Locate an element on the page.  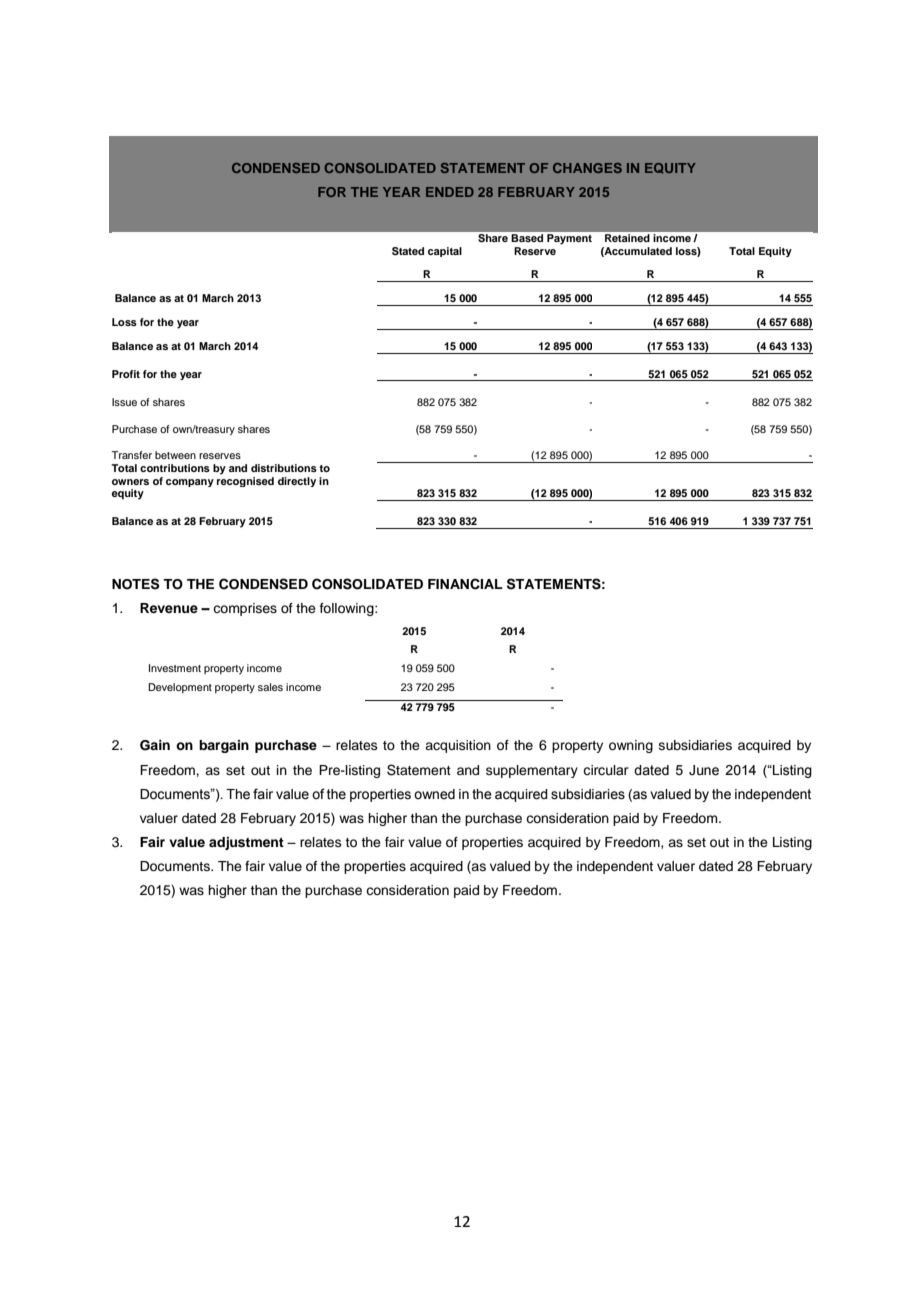
owned is located at coordinates (434, 794).
